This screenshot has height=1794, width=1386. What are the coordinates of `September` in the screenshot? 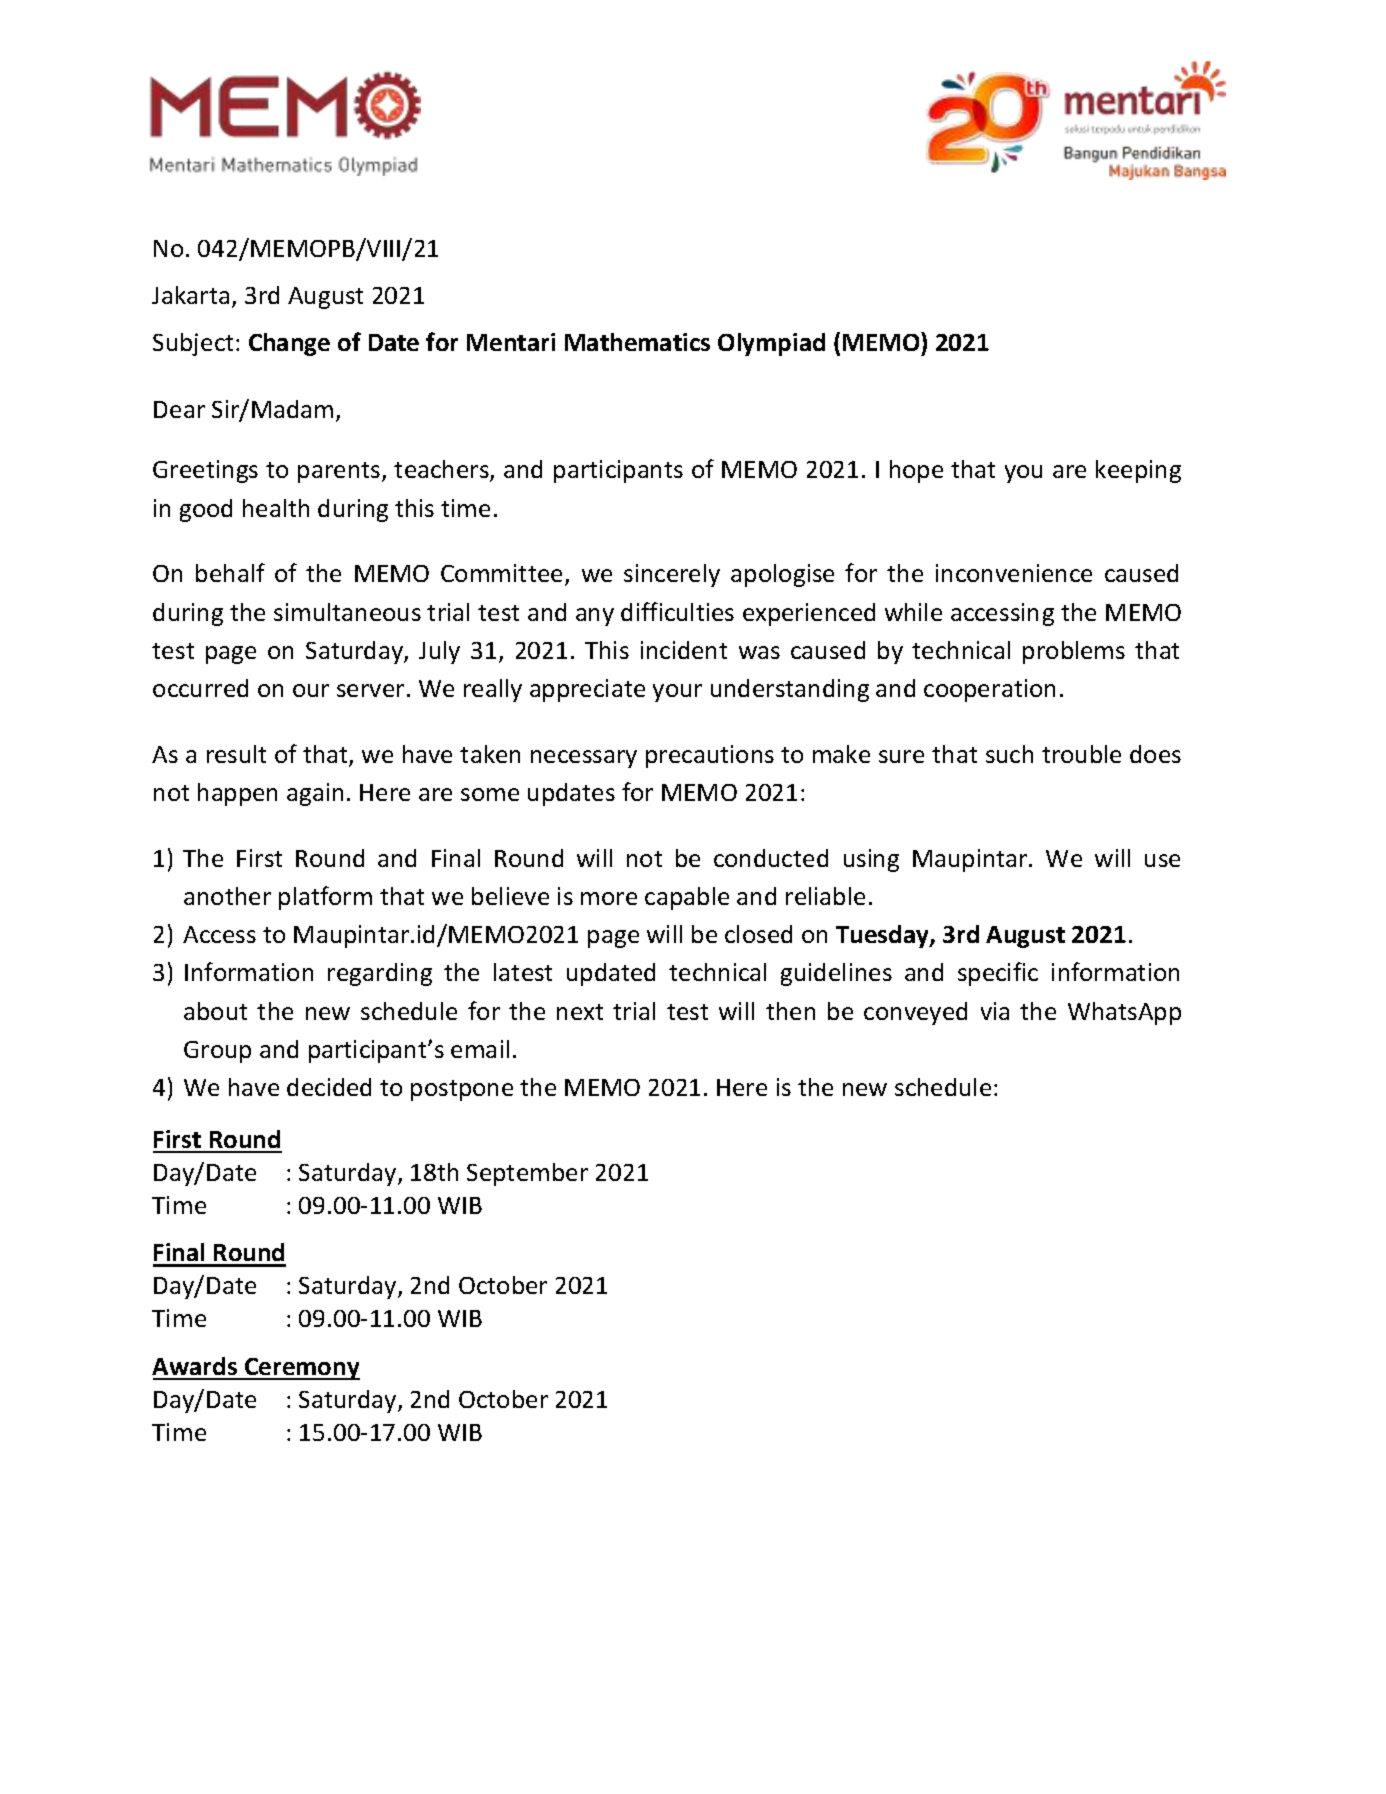 It's located at (527, 1174).
